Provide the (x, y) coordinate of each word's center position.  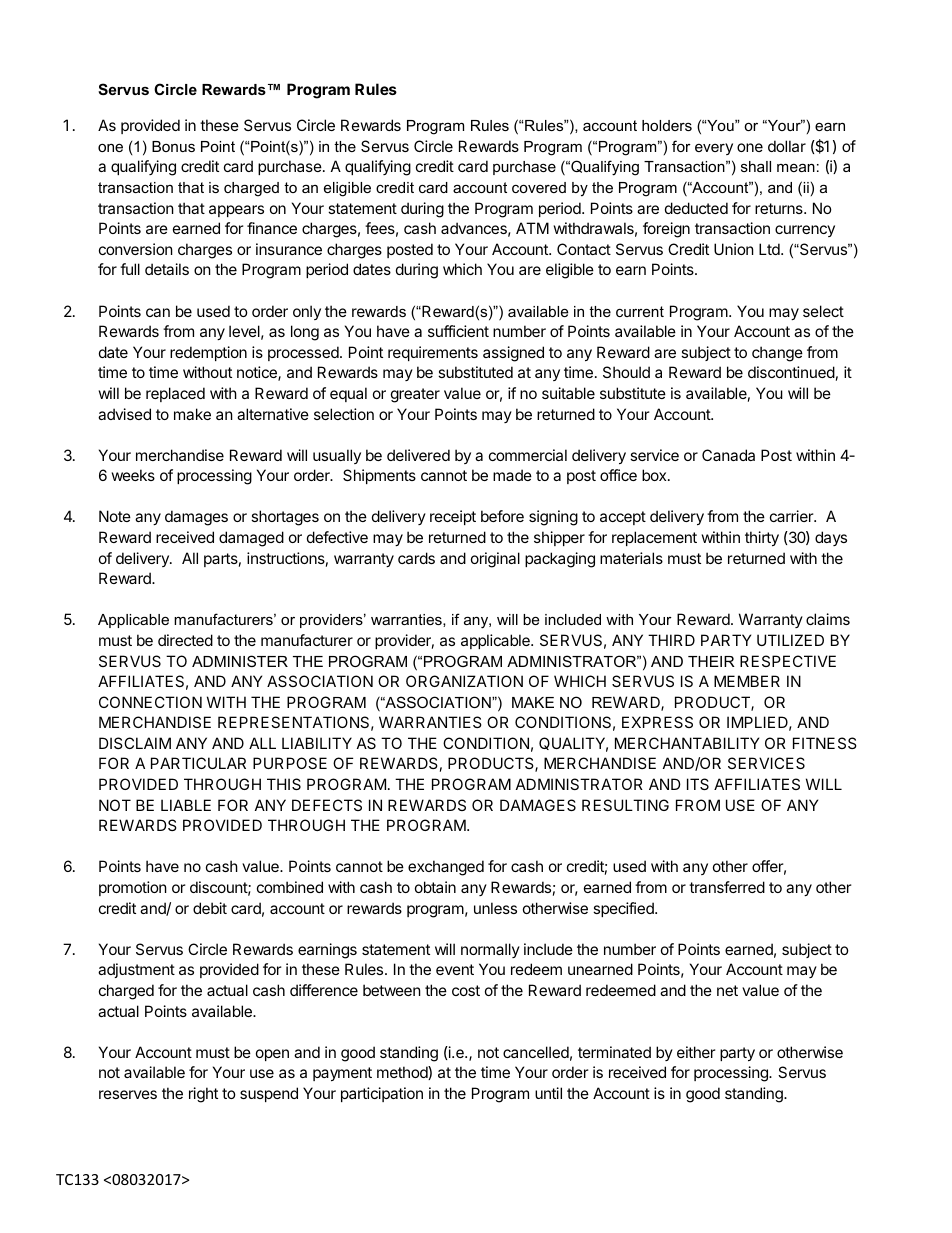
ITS (698, 784)
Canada (728, 455)
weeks (133, 475)
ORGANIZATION (464, 681)
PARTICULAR (198, 763)
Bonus (173, 146)
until (548, 1093)
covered (539, 187)
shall (756, 166)
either (696, 1052)
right (203, 1095)
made (512, 475)
